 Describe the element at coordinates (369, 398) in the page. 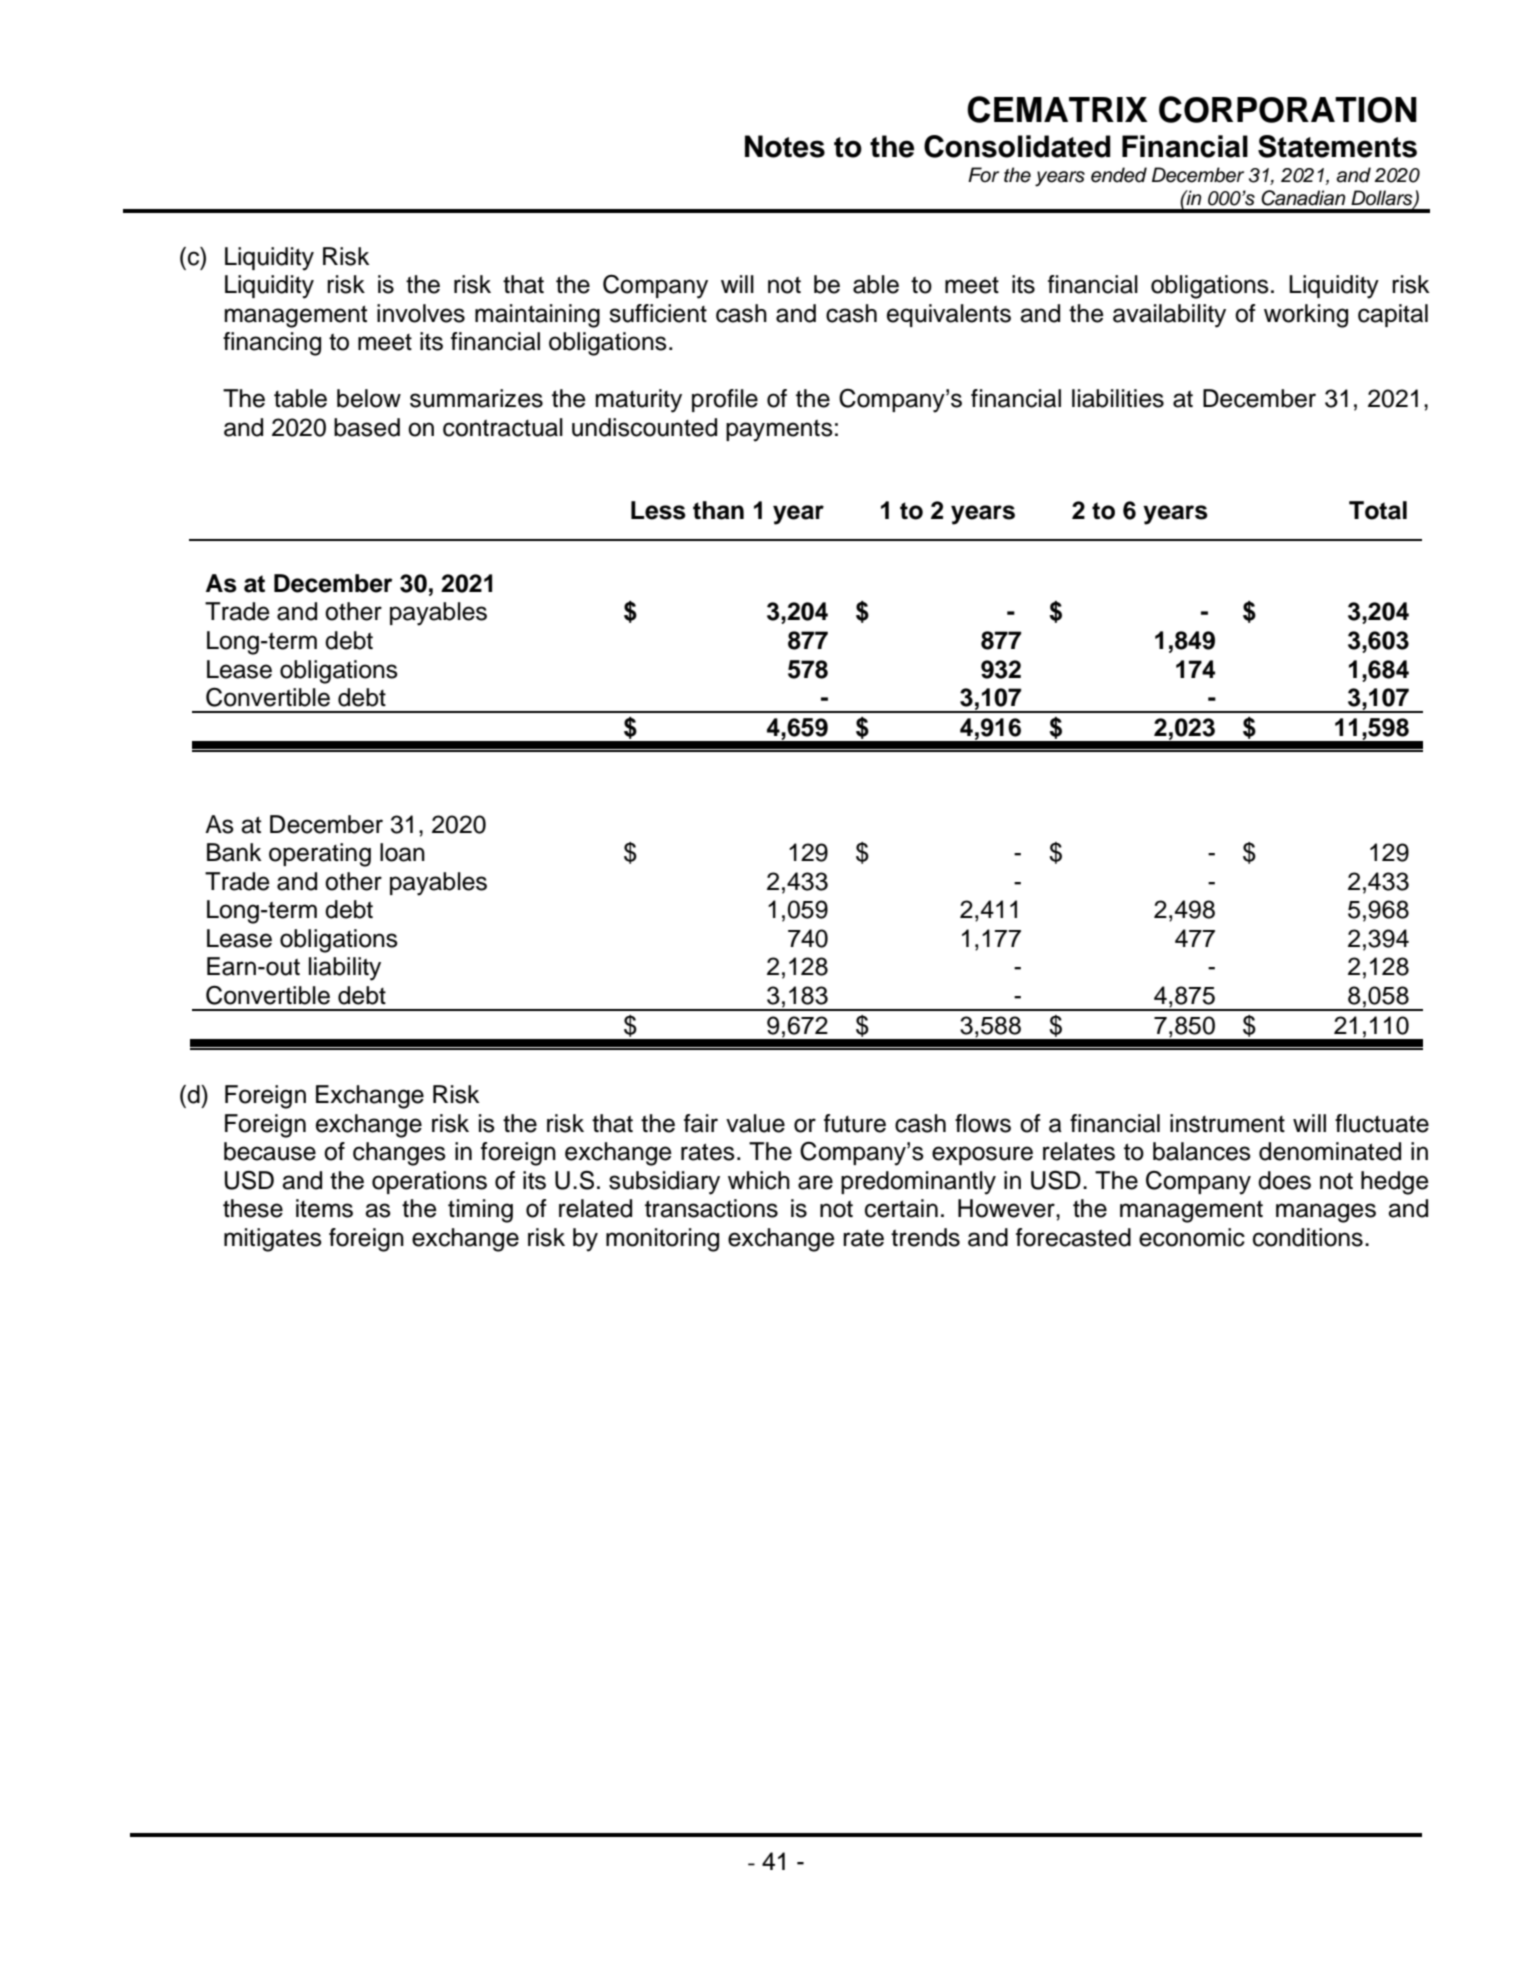

I see `below` at that location.
